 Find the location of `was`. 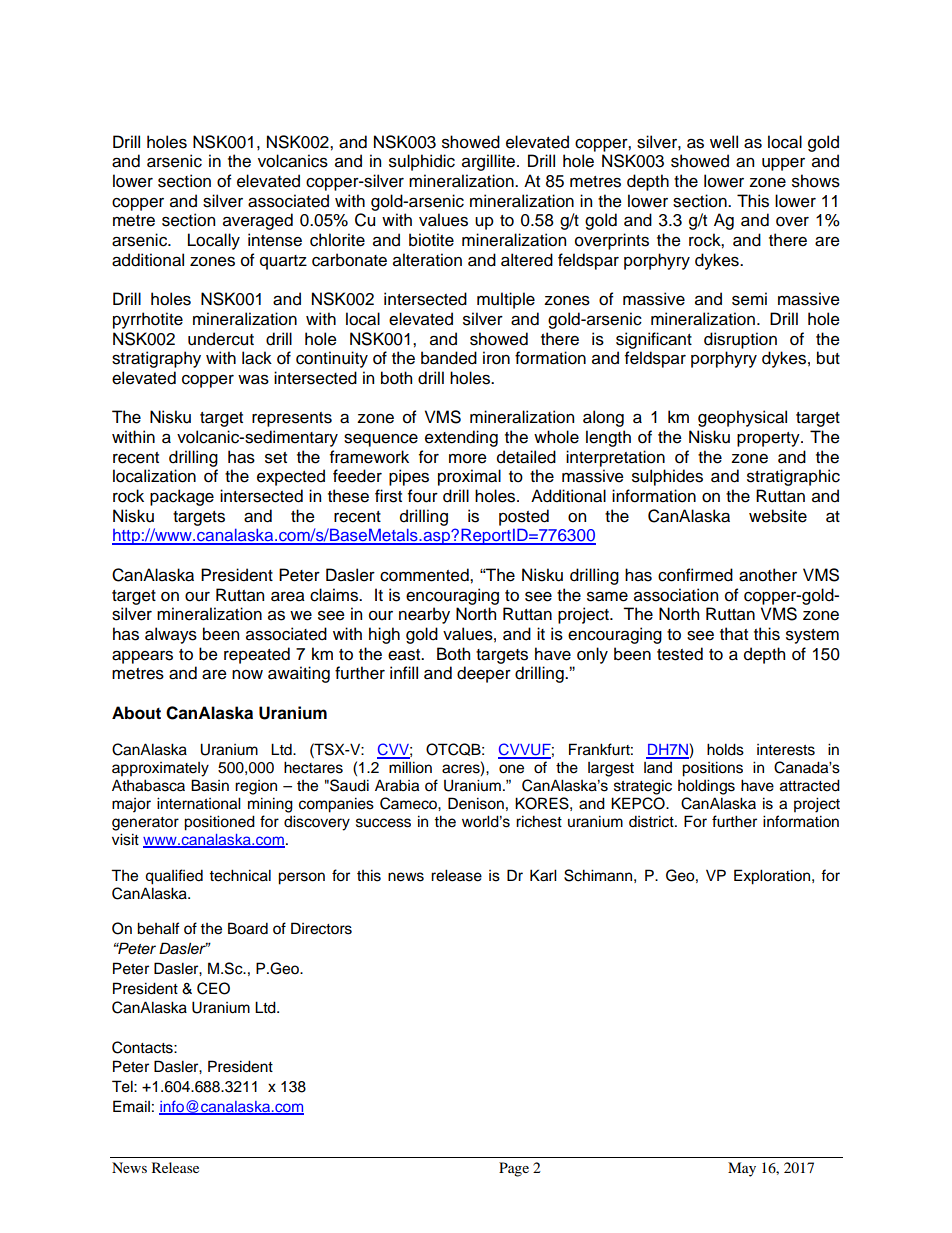

was is located at coordinates (253, 379).
